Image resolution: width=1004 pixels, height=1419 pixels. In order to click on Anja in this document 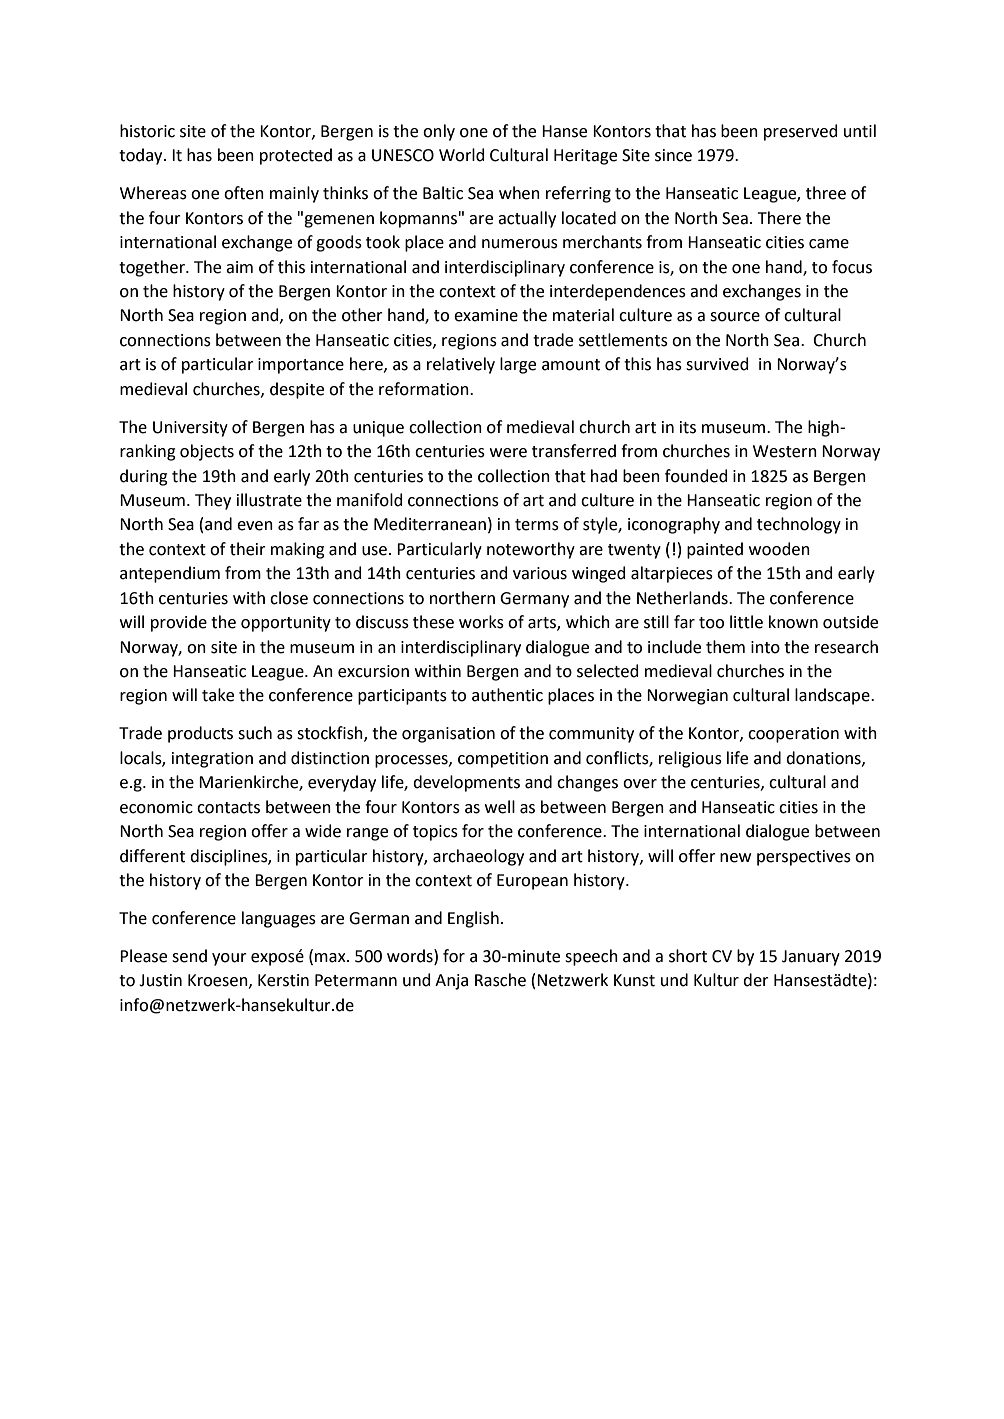, I will do `click(451, 982)`.
